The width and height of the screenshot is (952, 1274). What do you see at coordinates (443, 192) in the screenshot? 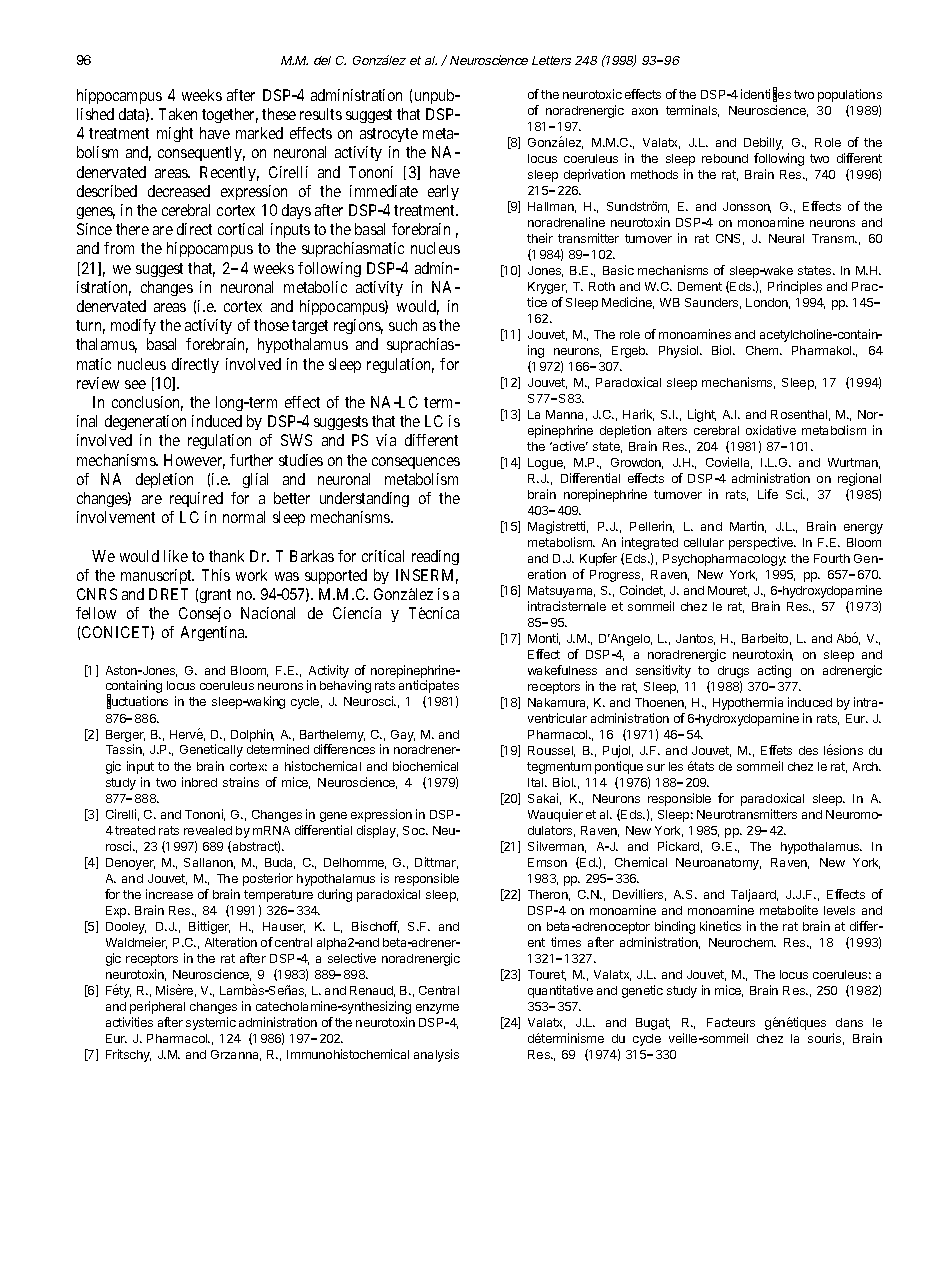
I see `early` at bounding box center [443, 192].
